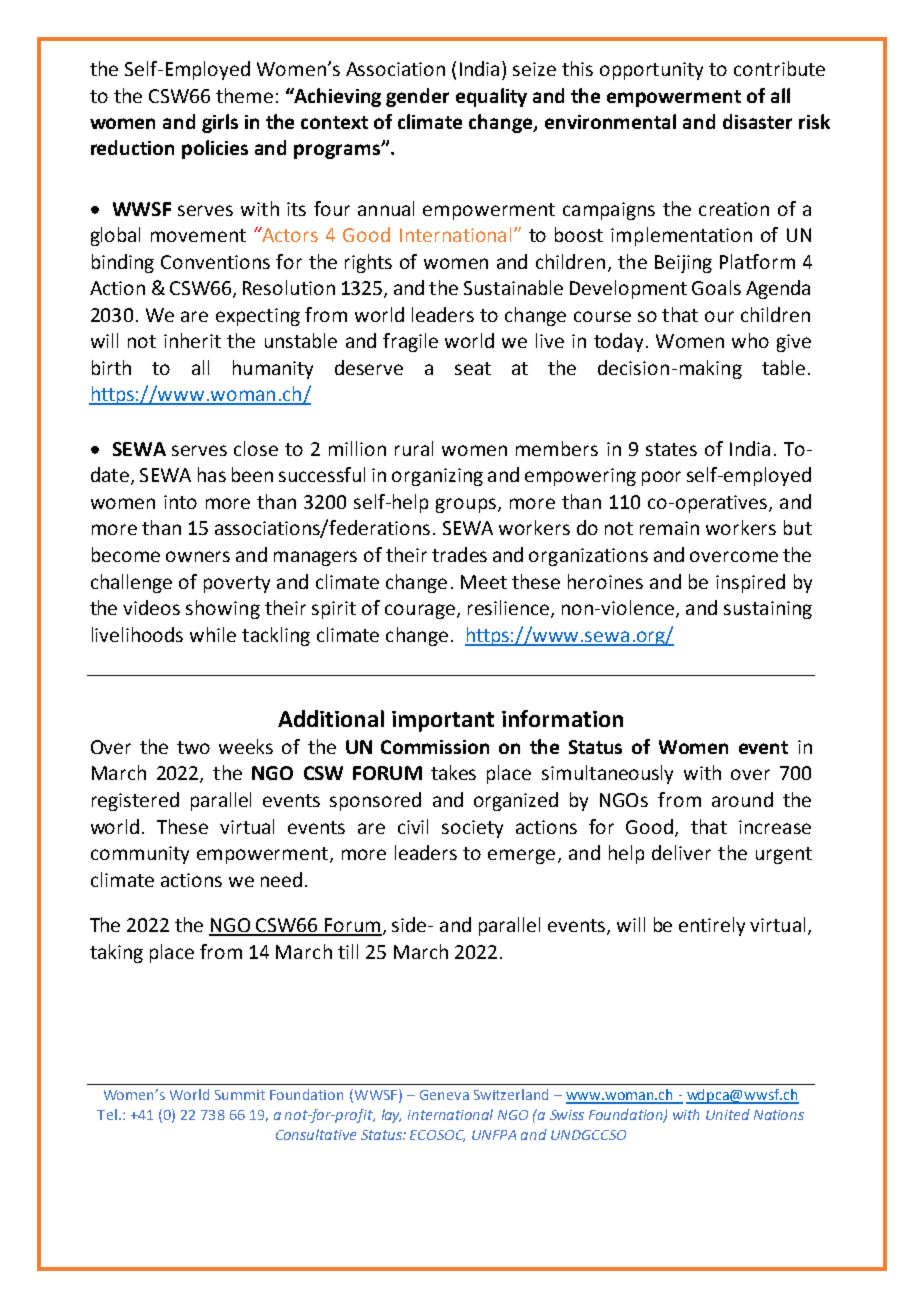 Image resolution: width=924 pixels, height=1308 pixels. I want to click on girls, so click(220, 123).
